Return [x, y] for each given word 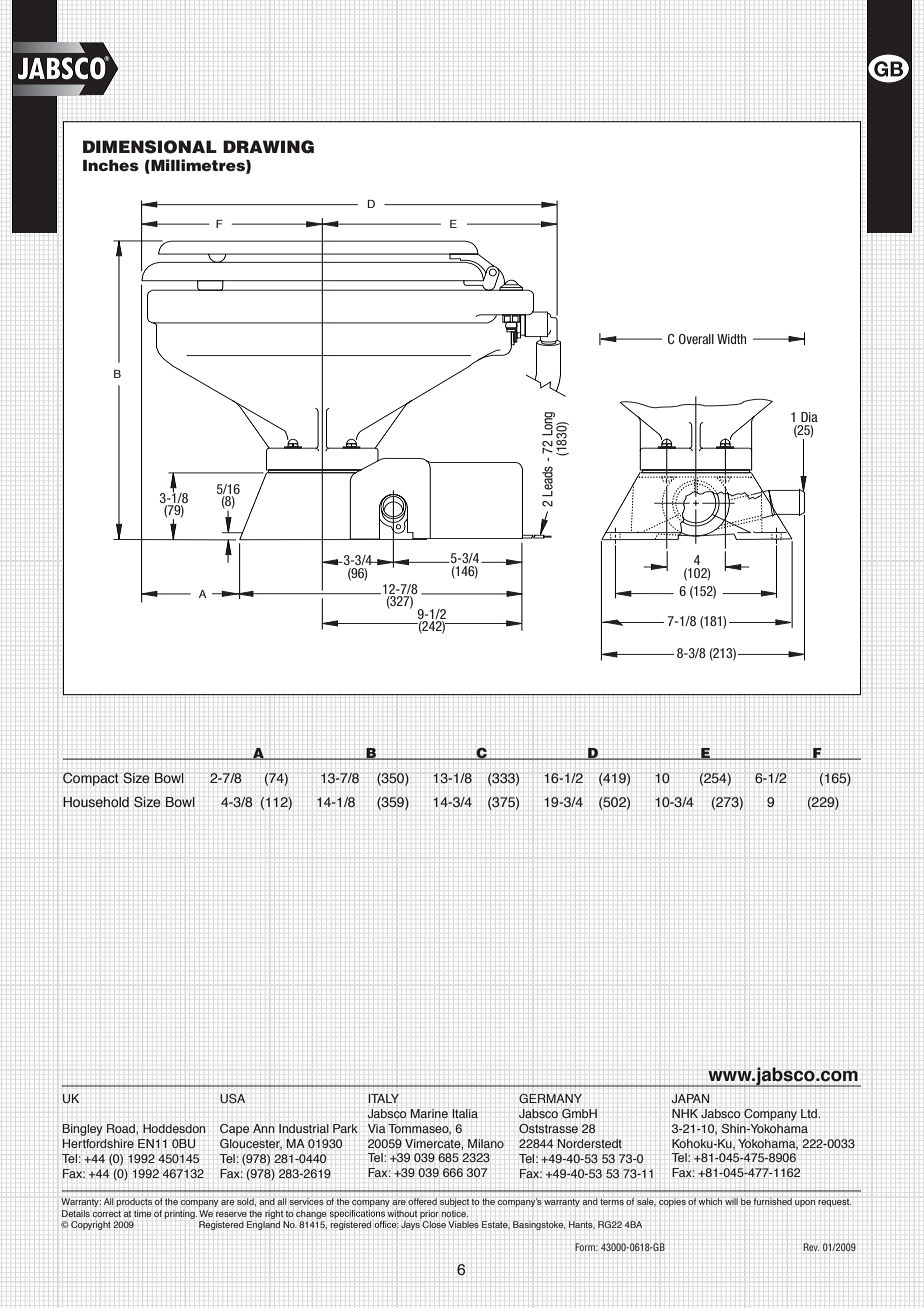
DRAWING [268, 147]
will [731, 1201]
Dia [809, 417]
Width [731, 339]
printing [180, 1214]
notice [455, 1213]
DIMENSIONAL [150, 147]
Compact [91, 779]
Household [96, 802]
